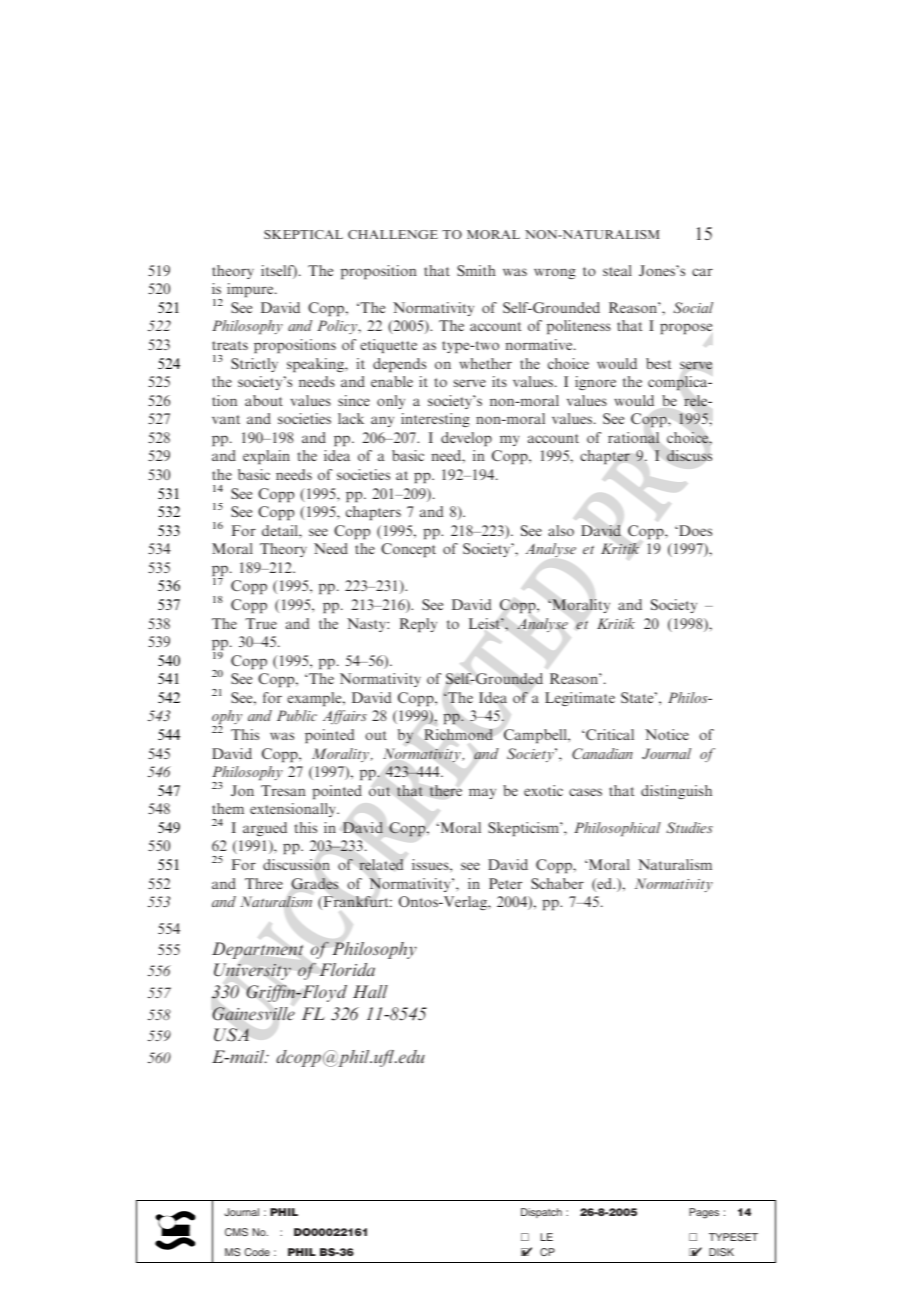 The width and height of the image is (924, 1308). What do you see at coordinates (667, 734) in the image?
I see `Notice` at bounding box center [667, 734].
